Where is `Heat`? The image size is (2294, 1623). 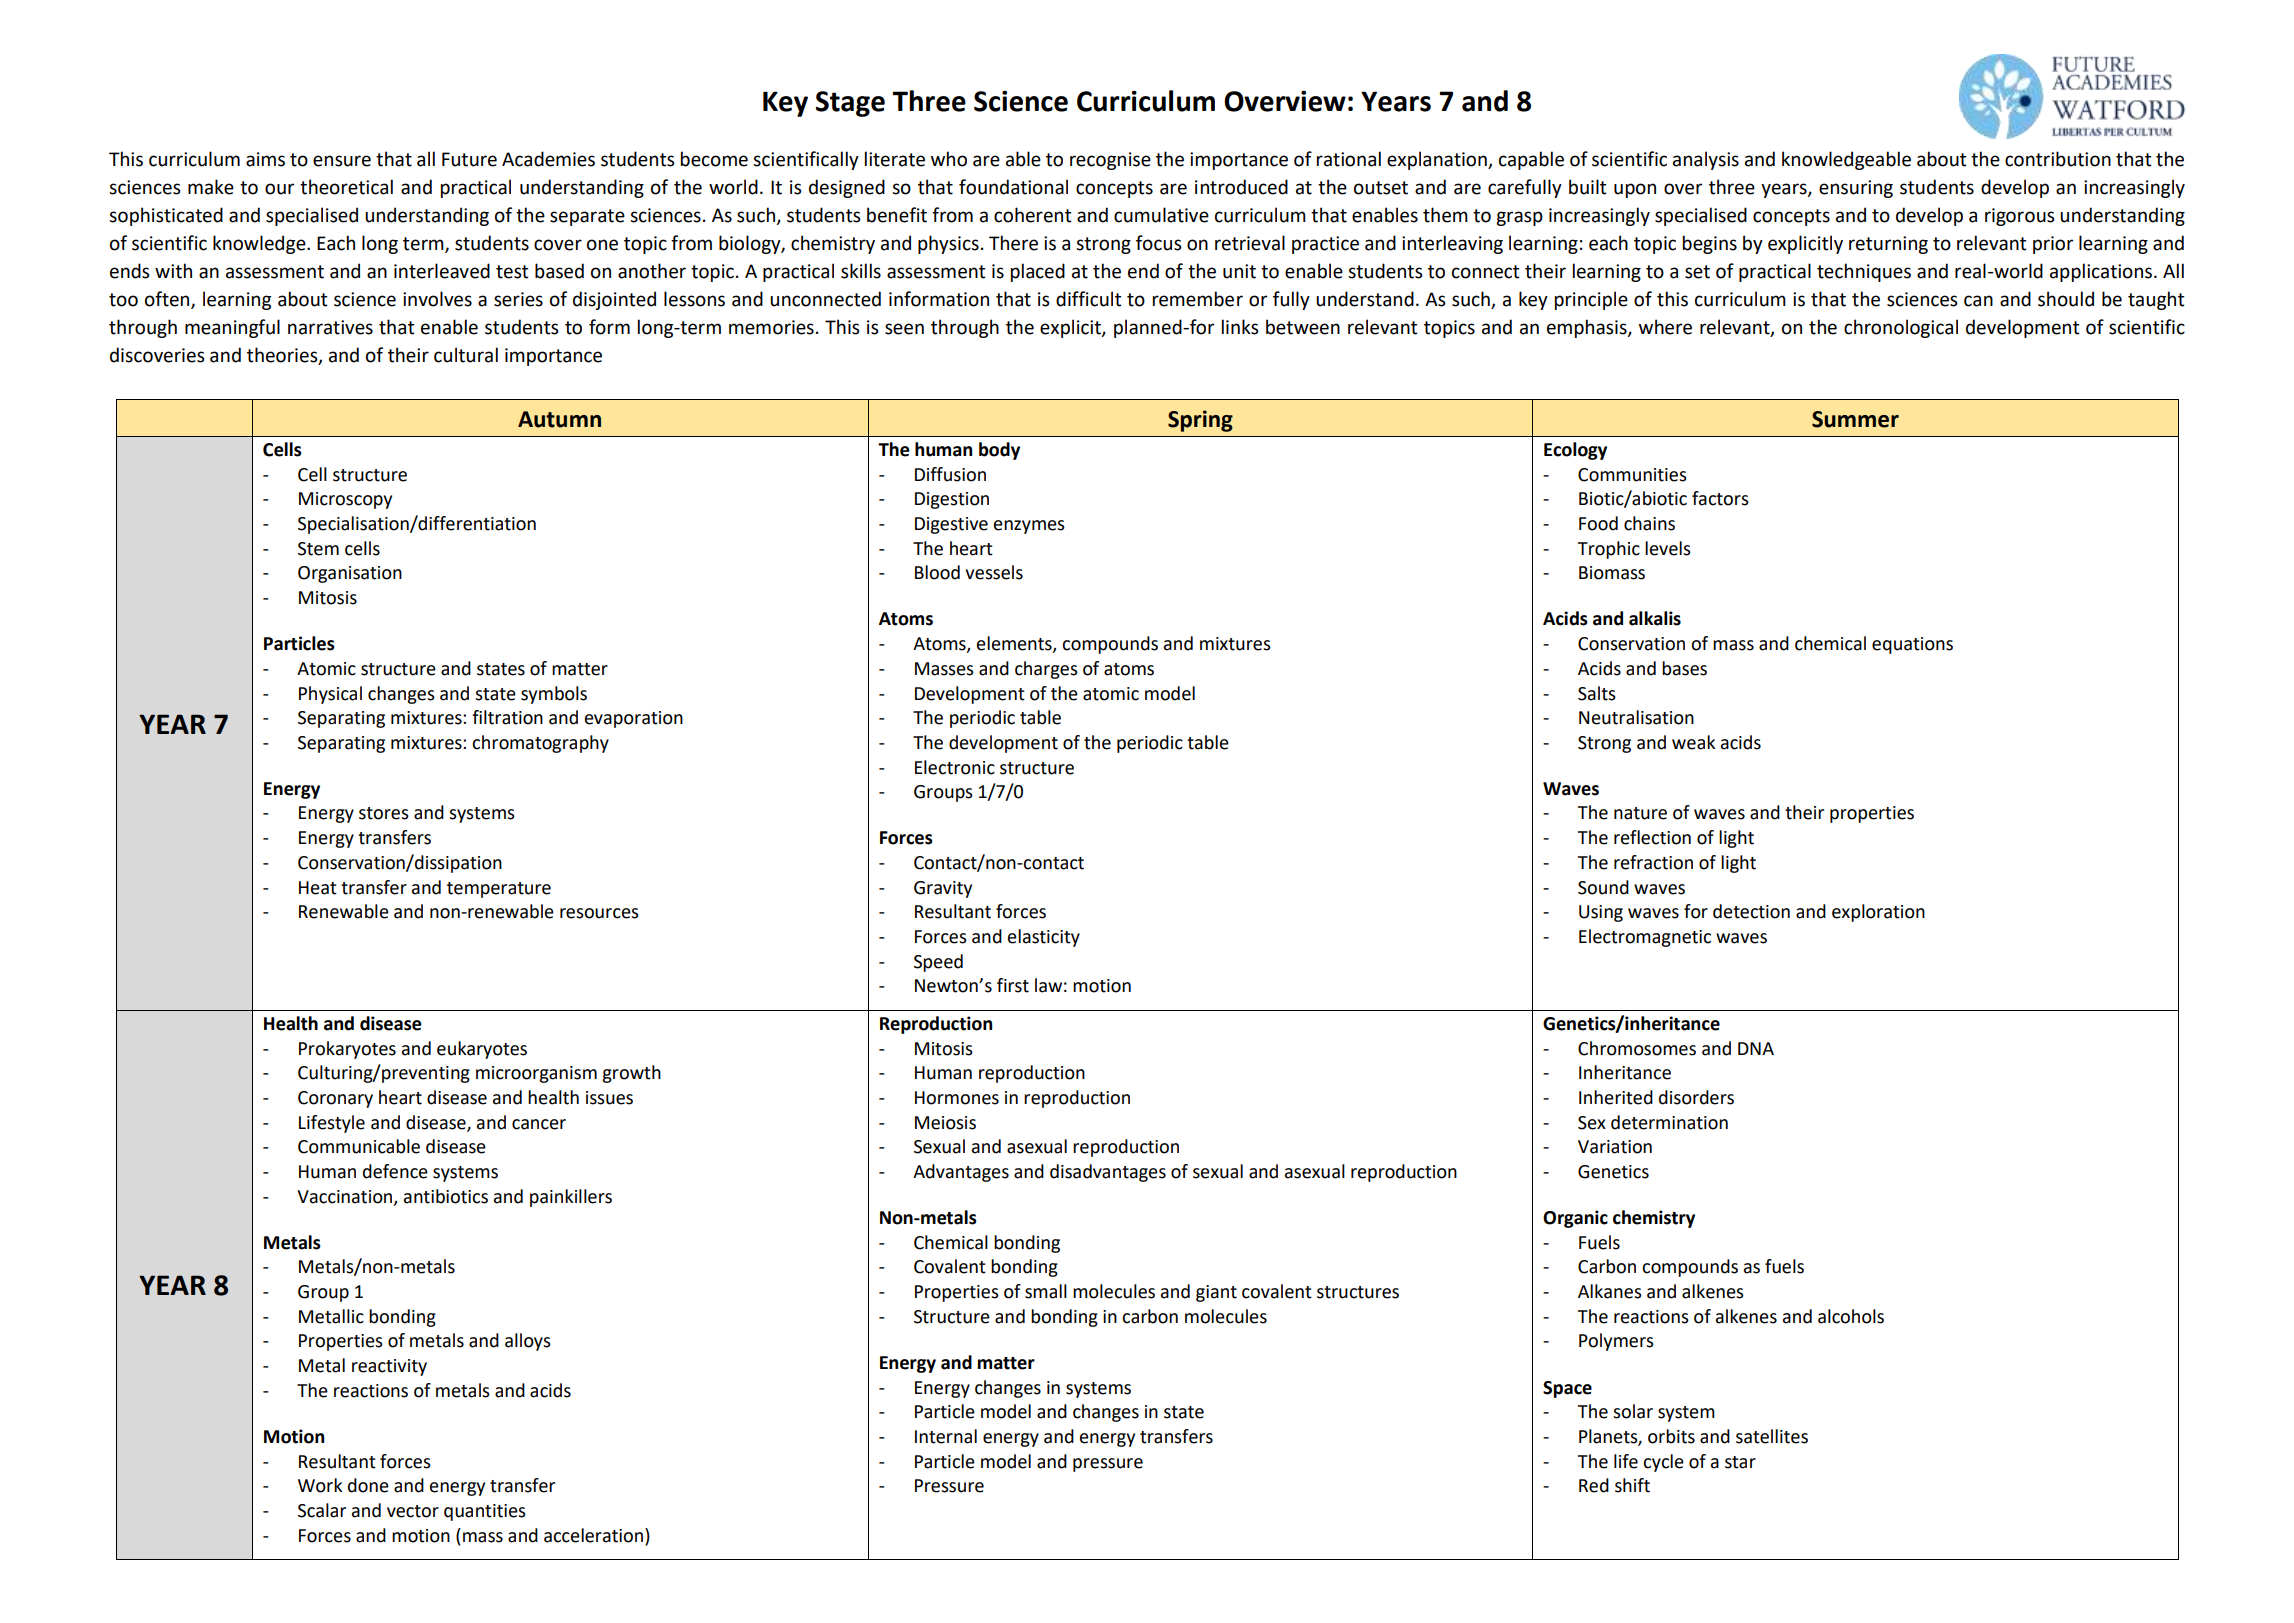
Heat is located at coordinates (318, 888).
